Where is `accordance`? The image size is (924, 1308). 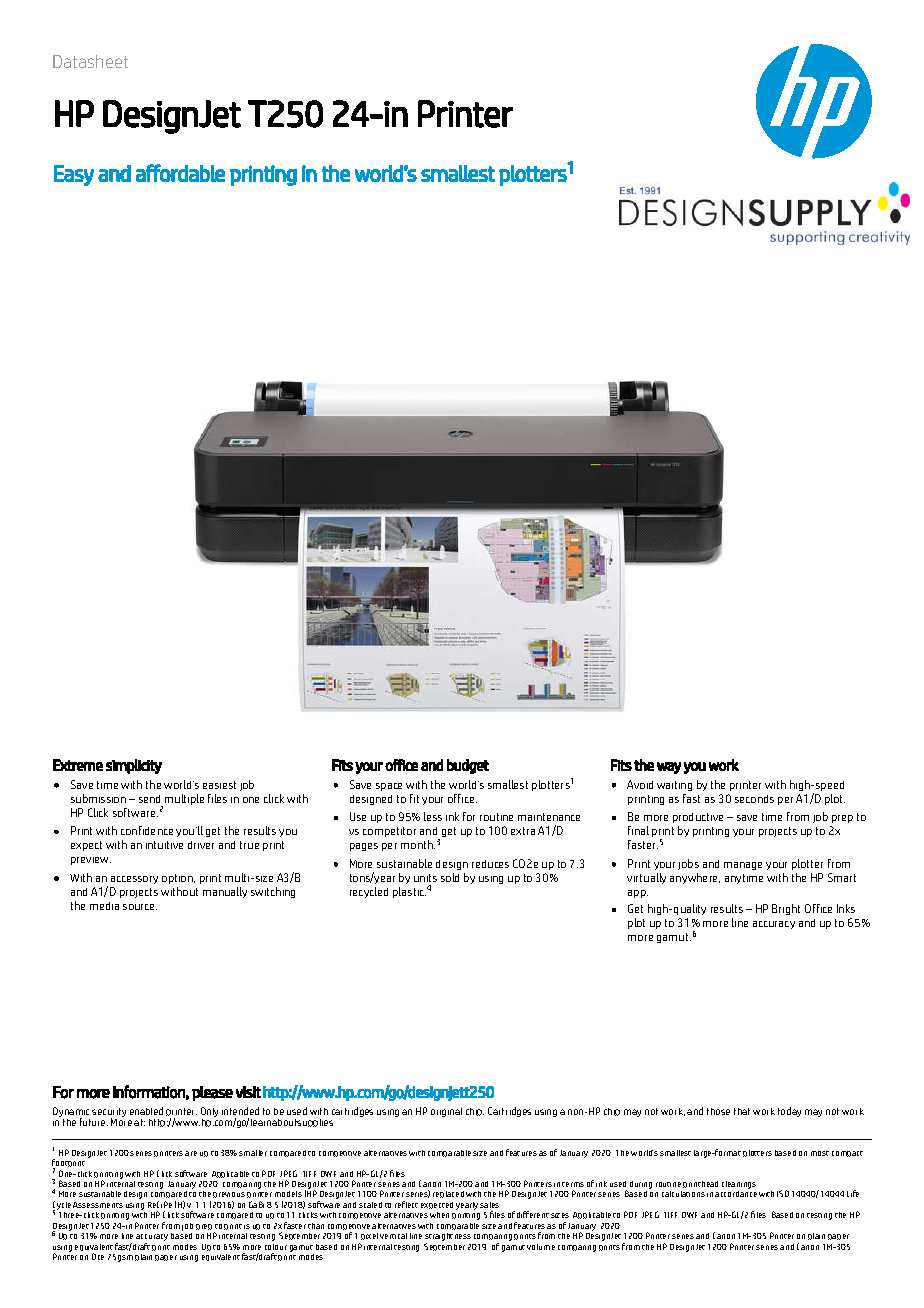
accordance is located at coordinates (736, 1194).
